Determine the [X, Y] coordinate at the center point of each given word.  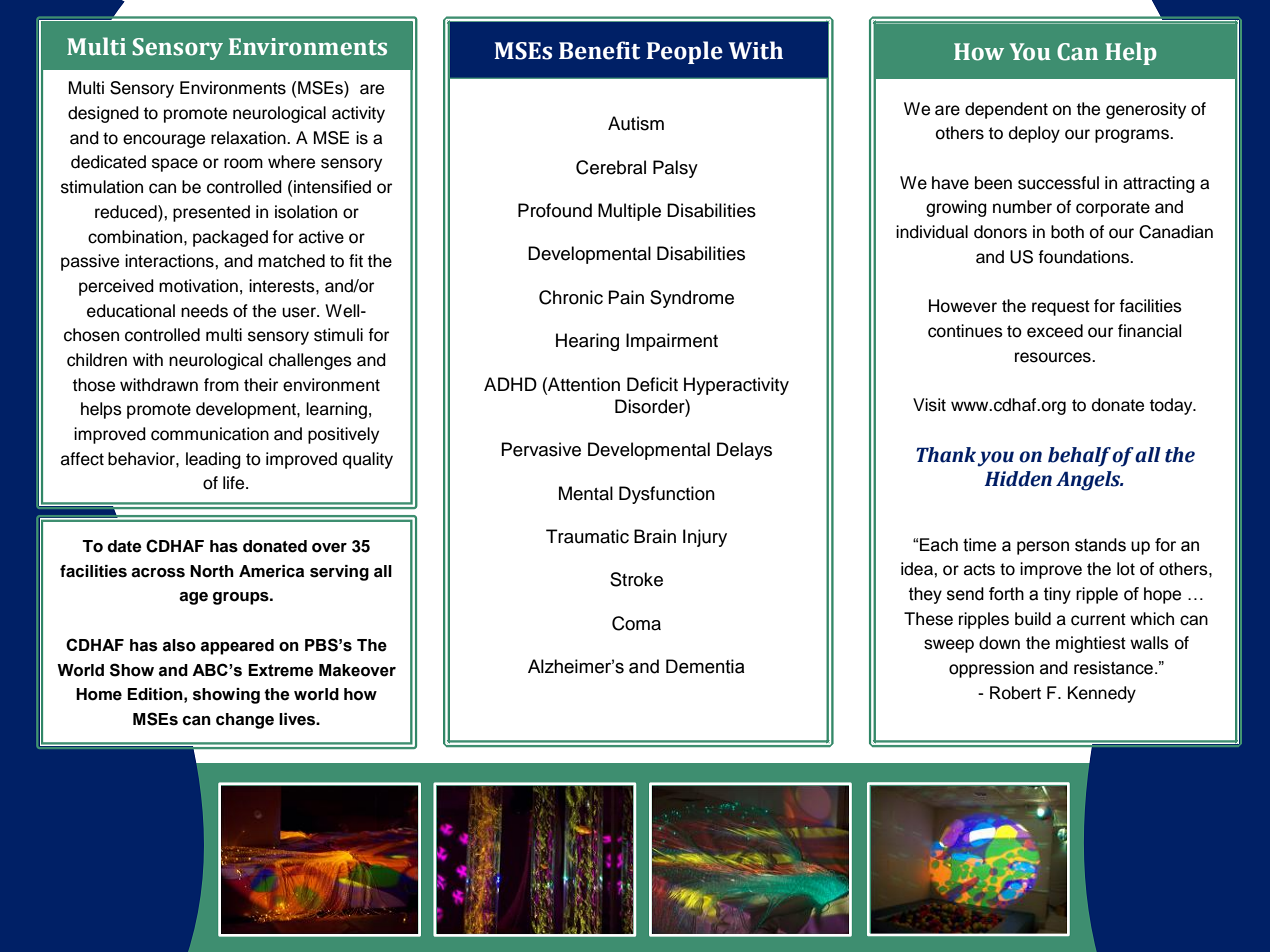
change [245, 721]
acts [979, 569]
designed [103, 114]
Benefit [599, 50]
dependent [1006, 110]
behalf [1079, 457]
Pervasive [541, 449]
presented [211, 213]
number [1022, 207]
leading [213, 460]
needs [204, 311]
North [212, 571]
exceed [1055, 331]
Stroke [636, 579]
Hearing [587, 342]
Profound [555, 210]
